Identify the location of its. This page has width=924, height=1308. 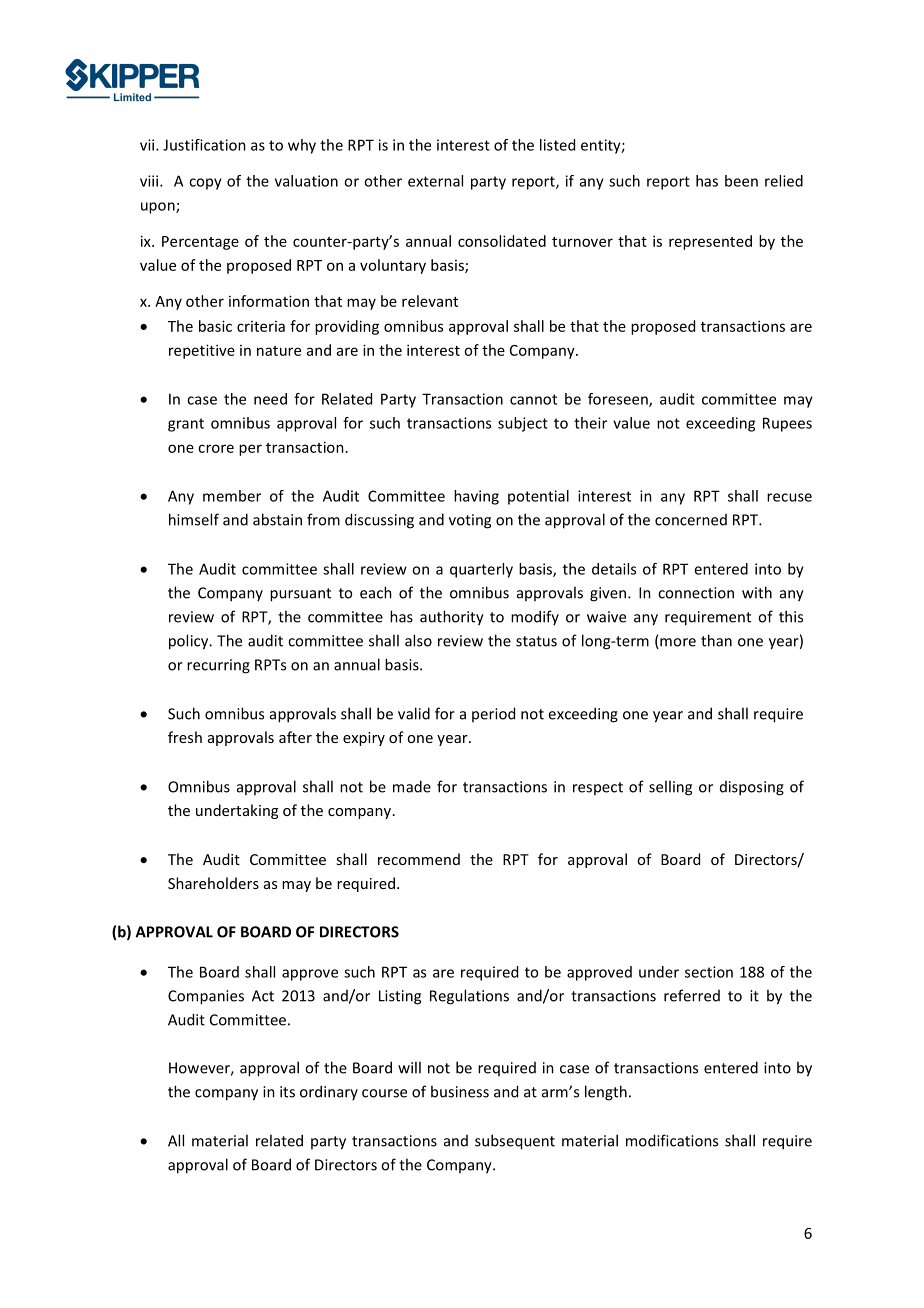
(287, 1092).
